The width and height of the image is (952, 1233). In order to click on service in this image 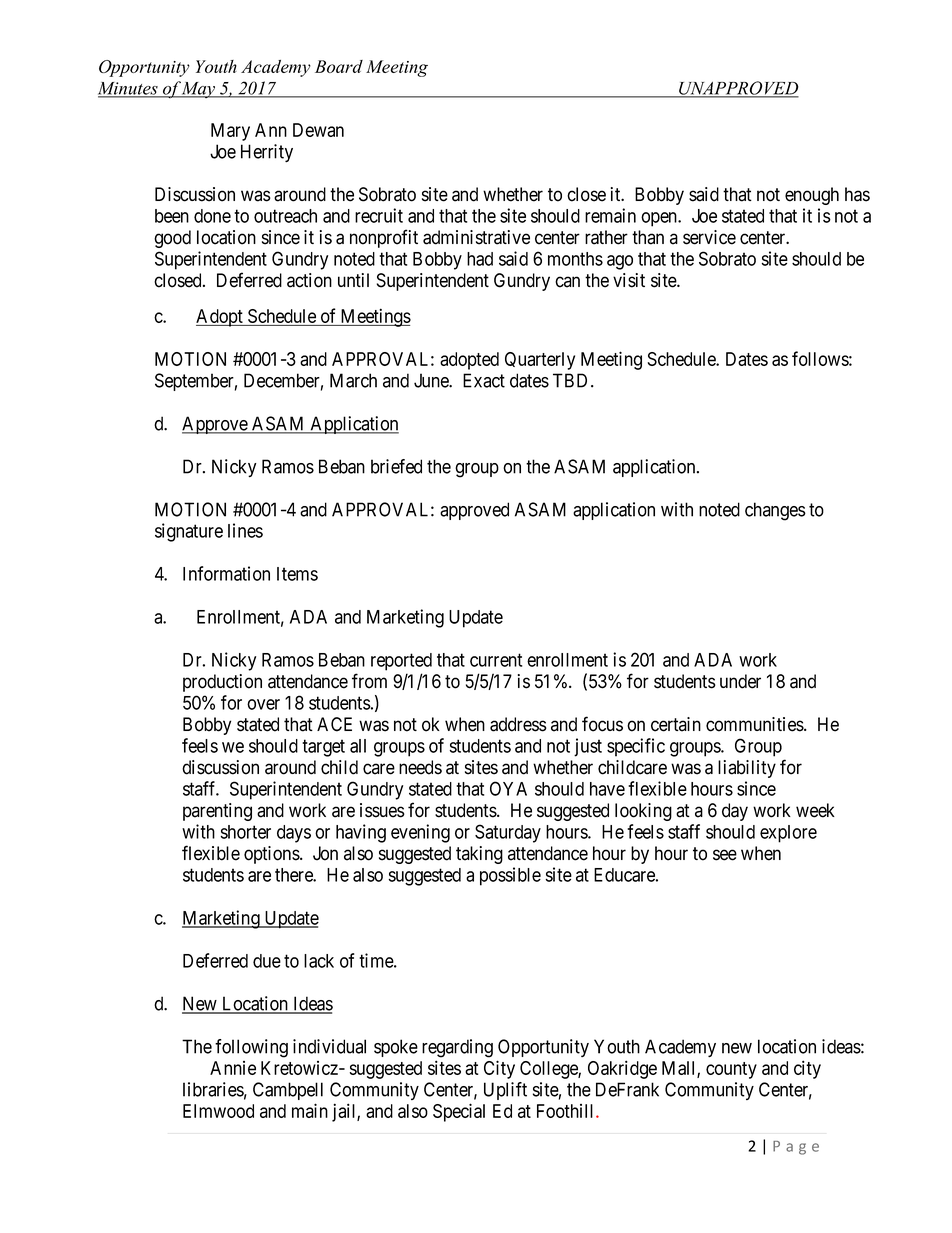, I will do `click(709, 237)`.
